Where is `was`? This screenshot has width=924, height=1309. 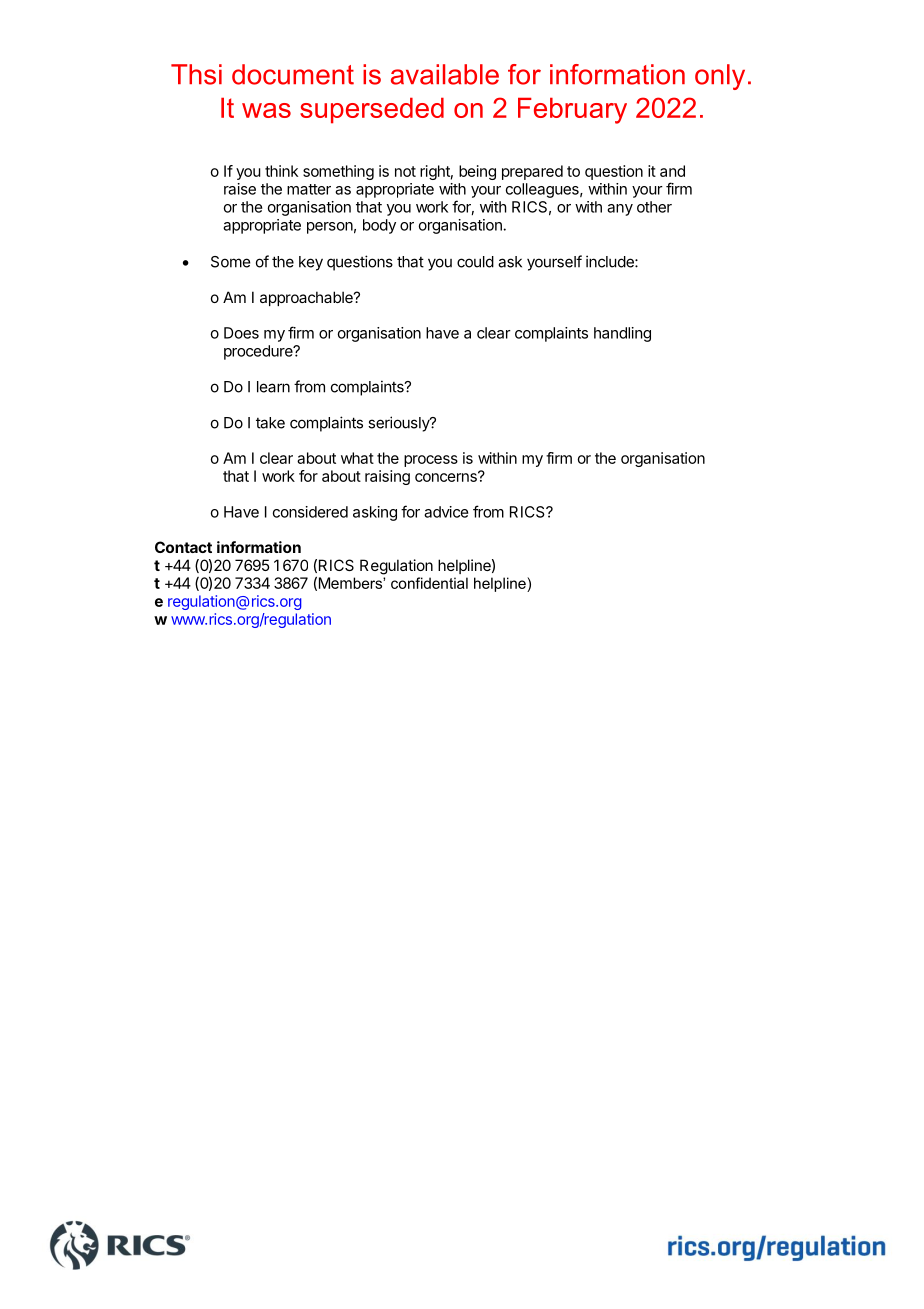
was is located at coordinates (266, 110).
